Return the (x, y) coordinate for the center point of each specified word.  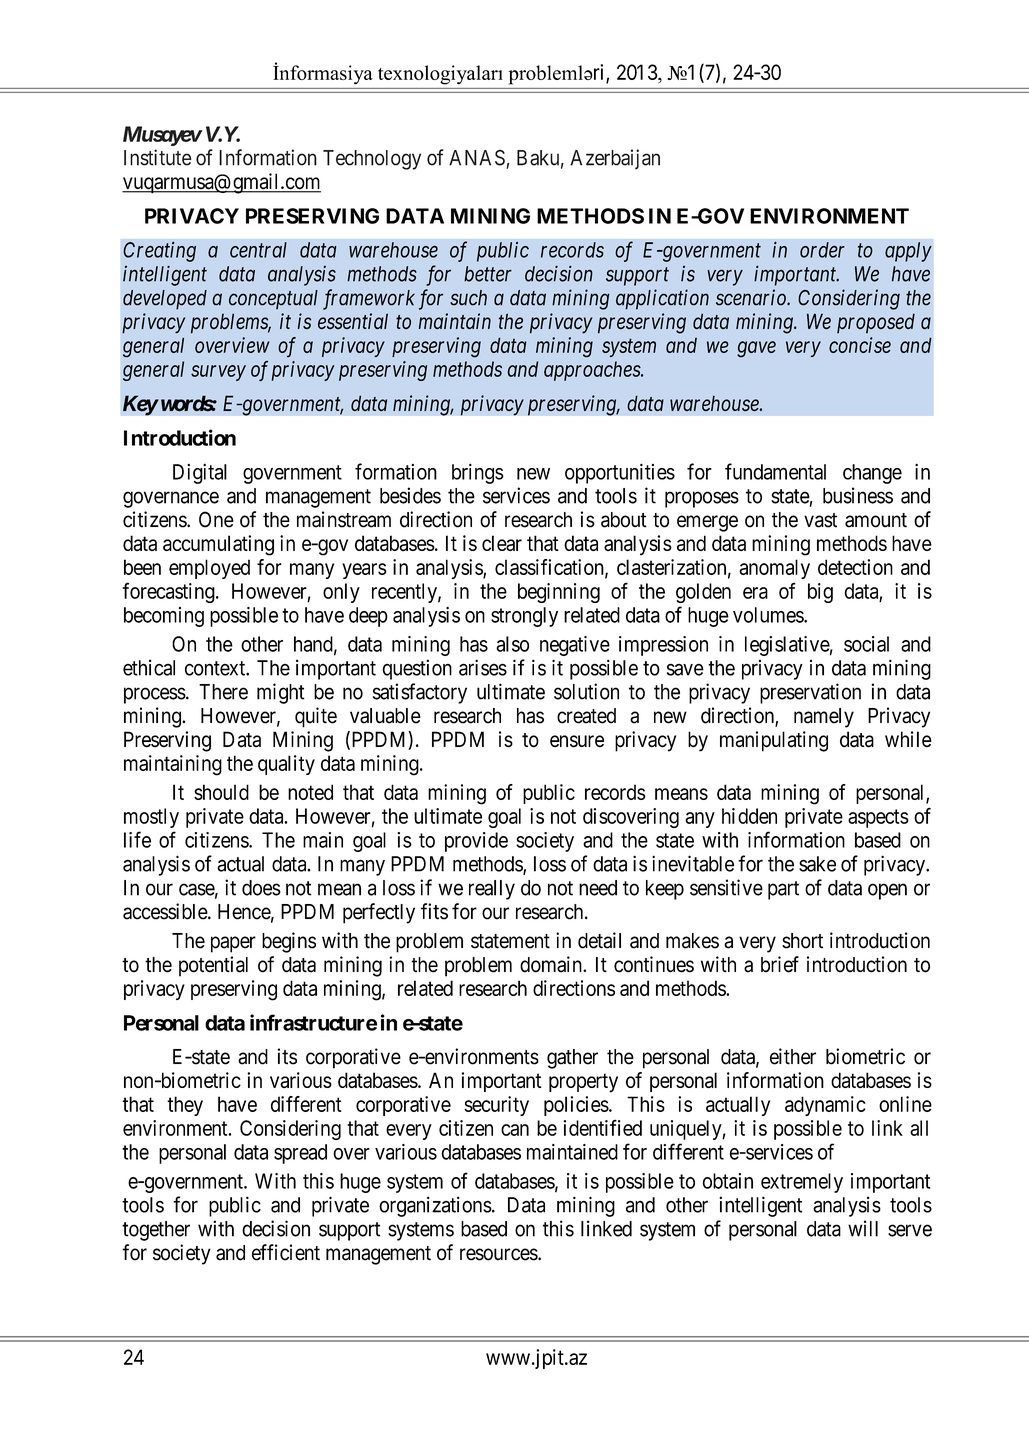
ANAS (477, 158)
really (492, 890)
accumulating (218, 545)
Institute (158, 157)
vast (820, 520)
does (261, 888)
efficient (286, 1252)
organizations (435, 1206)
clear (502, 543)
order (822, 250)
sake (817, 864)
